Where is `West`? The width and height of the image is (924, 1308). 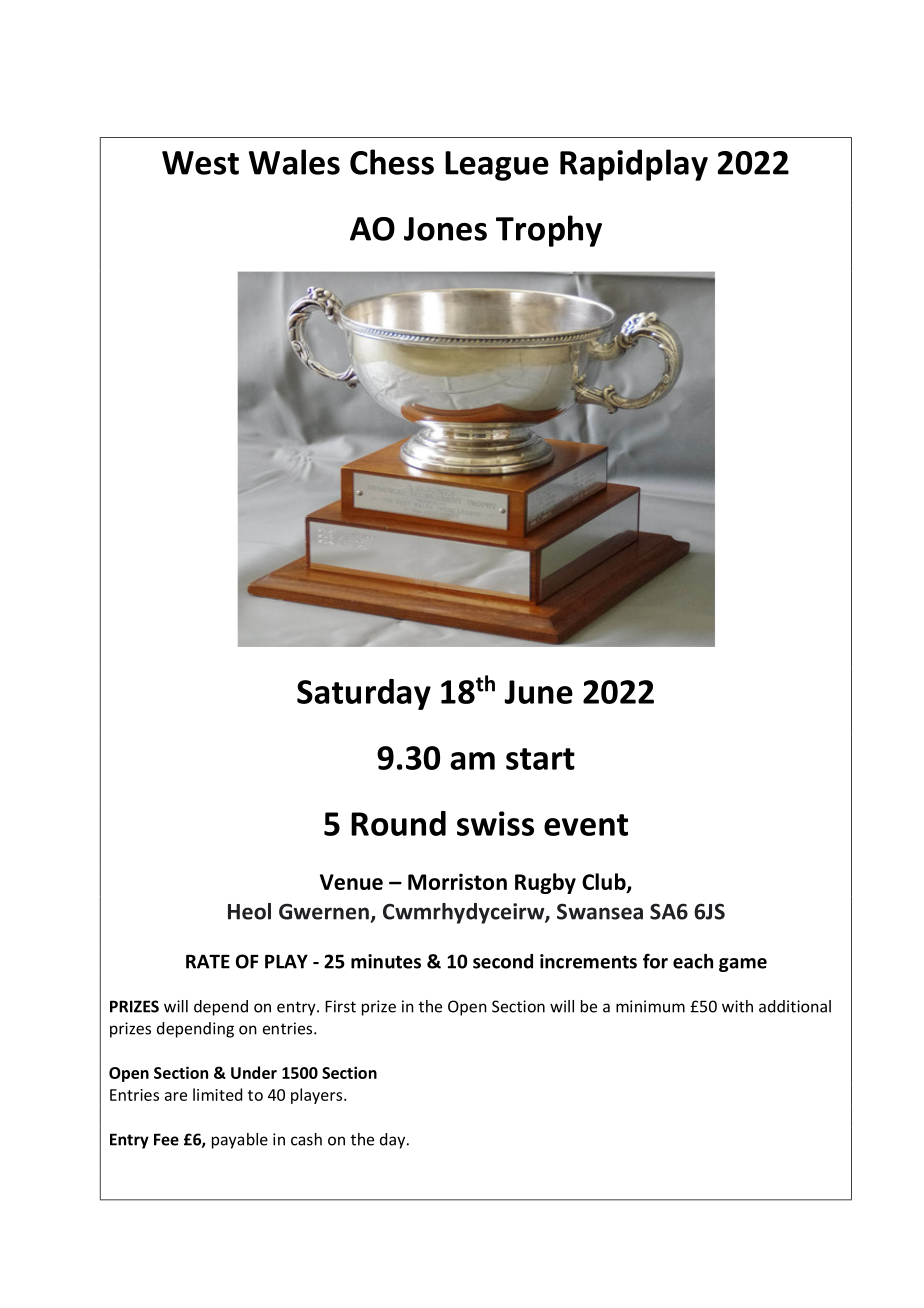 West is located at coordinates (200, 163).
